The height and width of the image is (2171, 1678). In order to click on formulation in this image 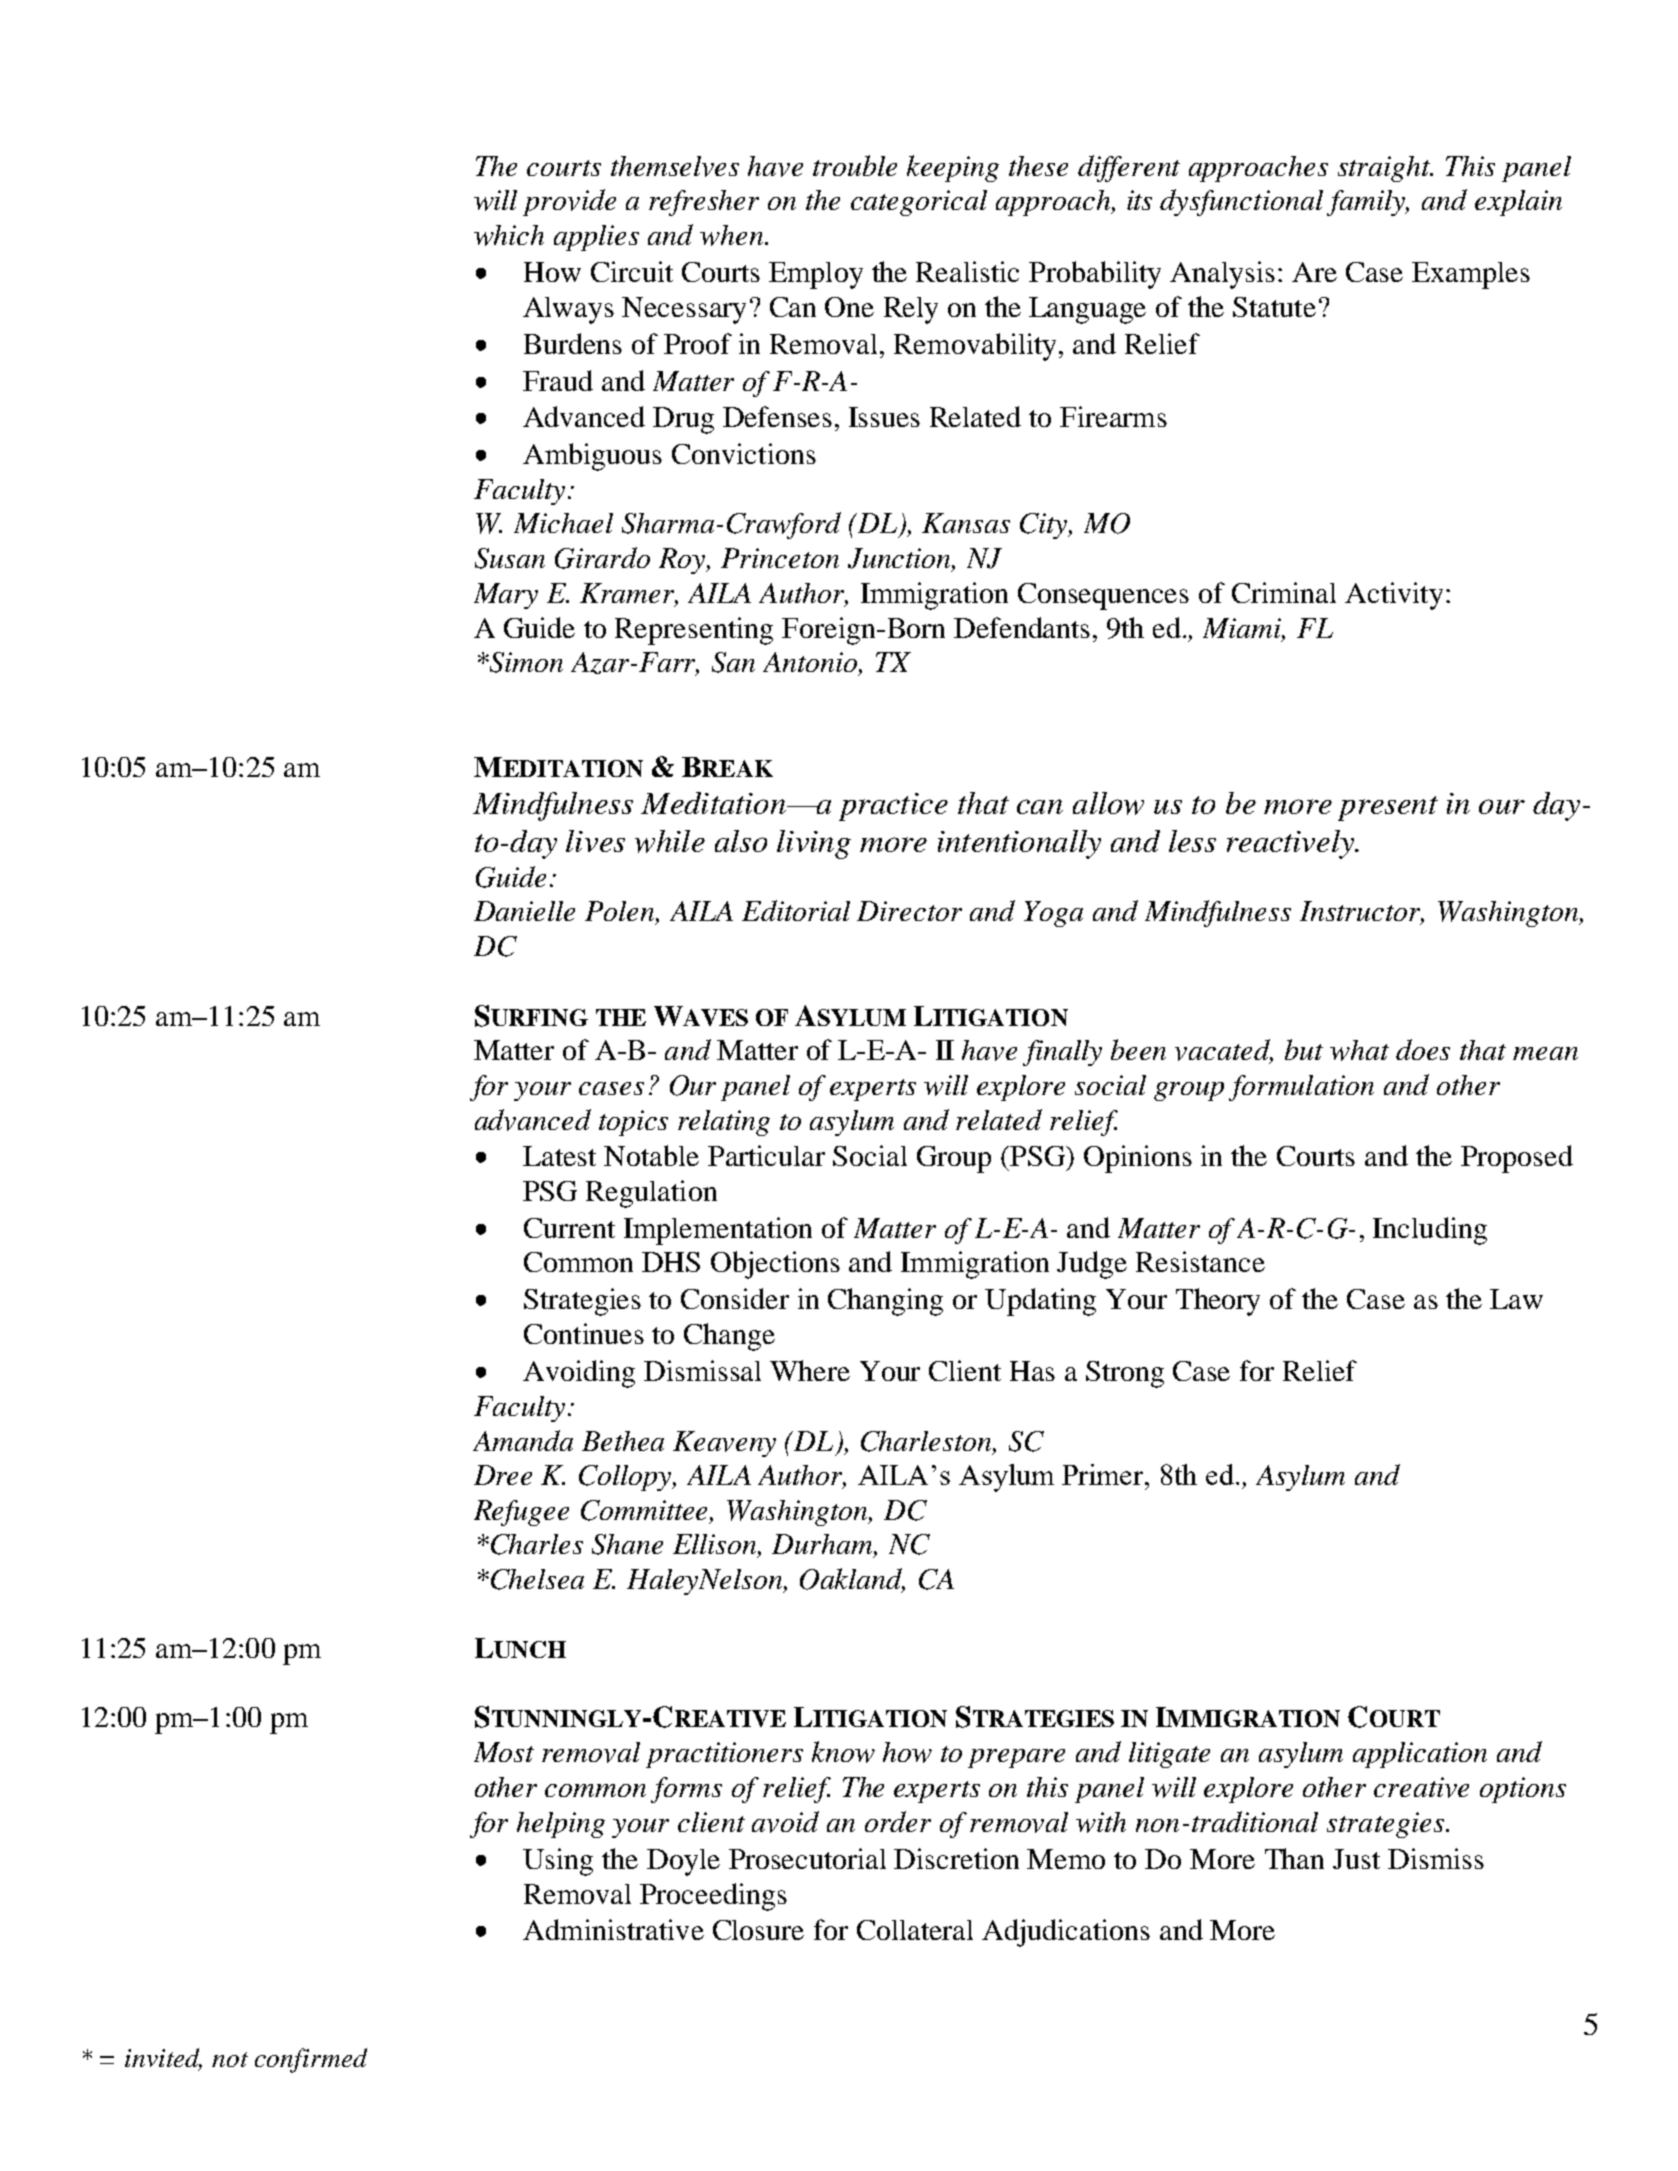, I will do `click(1301, 1088)`.
